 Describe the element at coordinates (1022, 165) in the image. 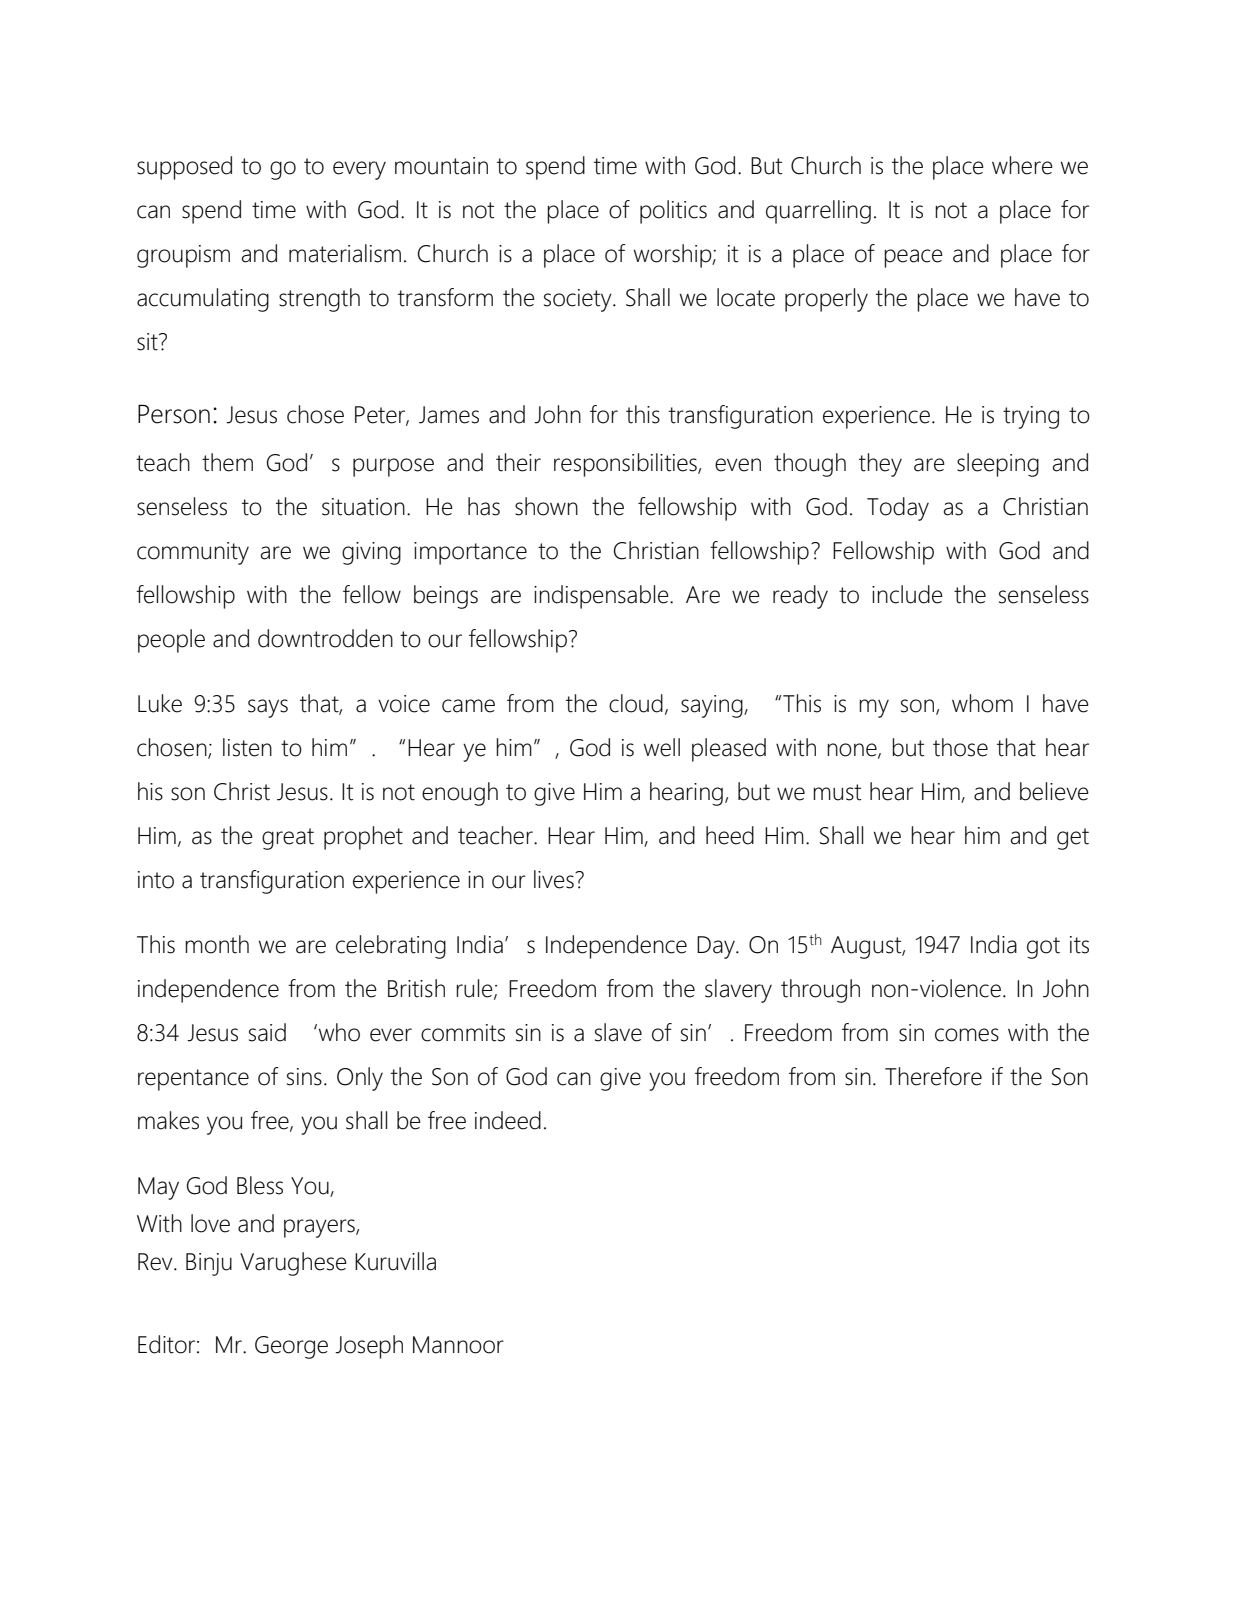

I see `where` at that location.
